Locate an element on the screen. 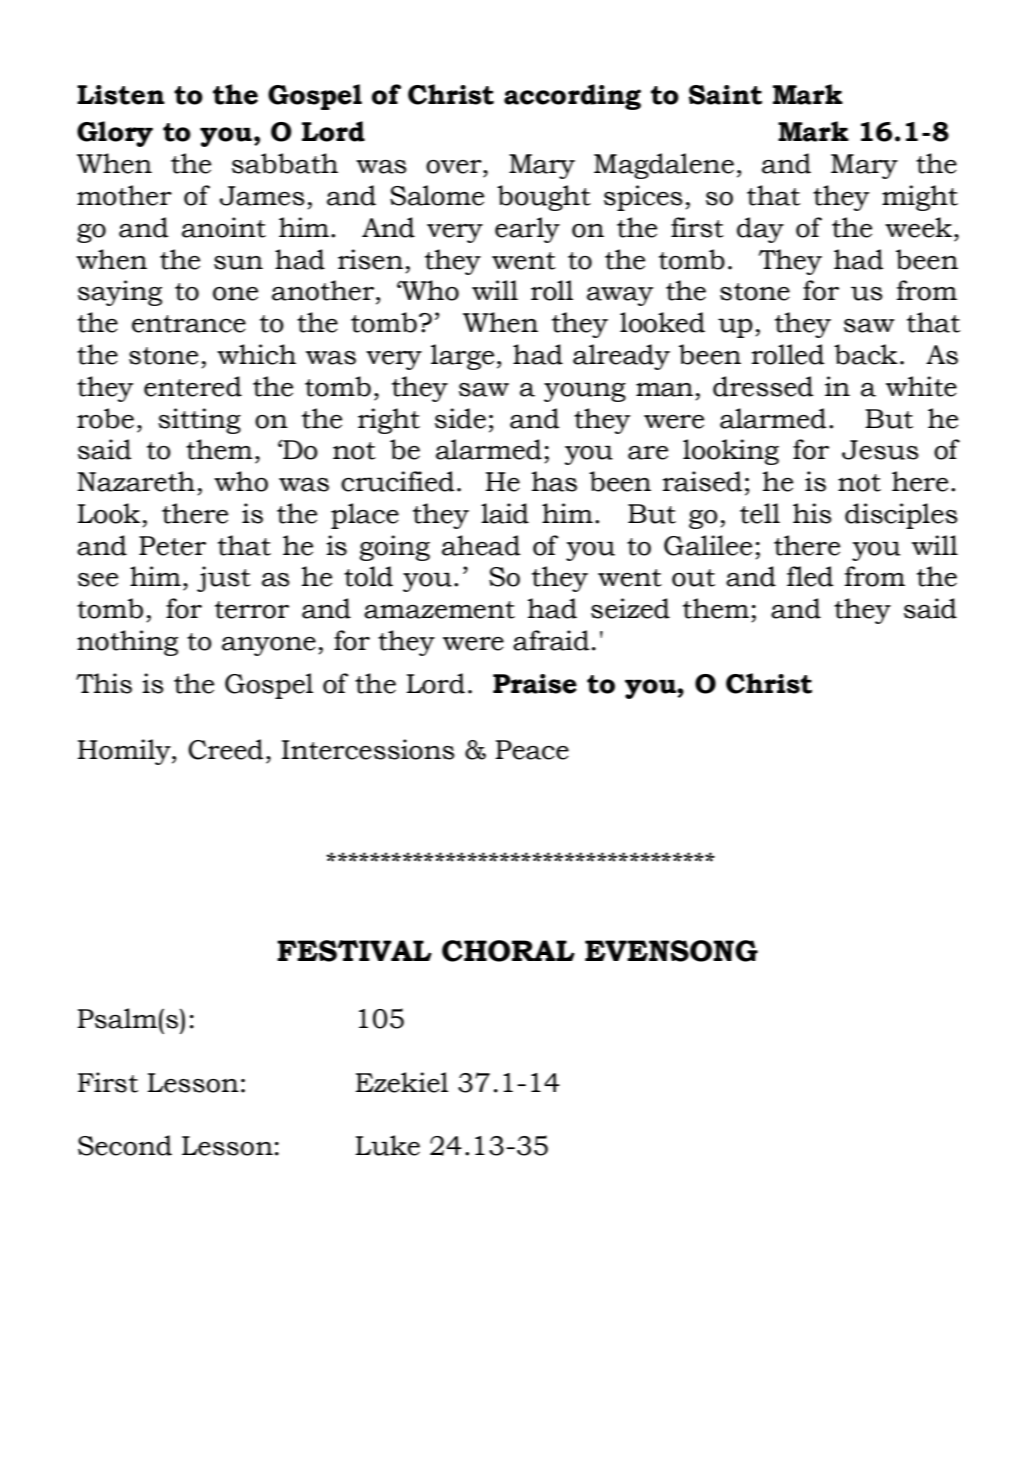 Image resolution: width=1035 pixels, height=1464 pixels. Saint is located at coordinates (725, 95).
